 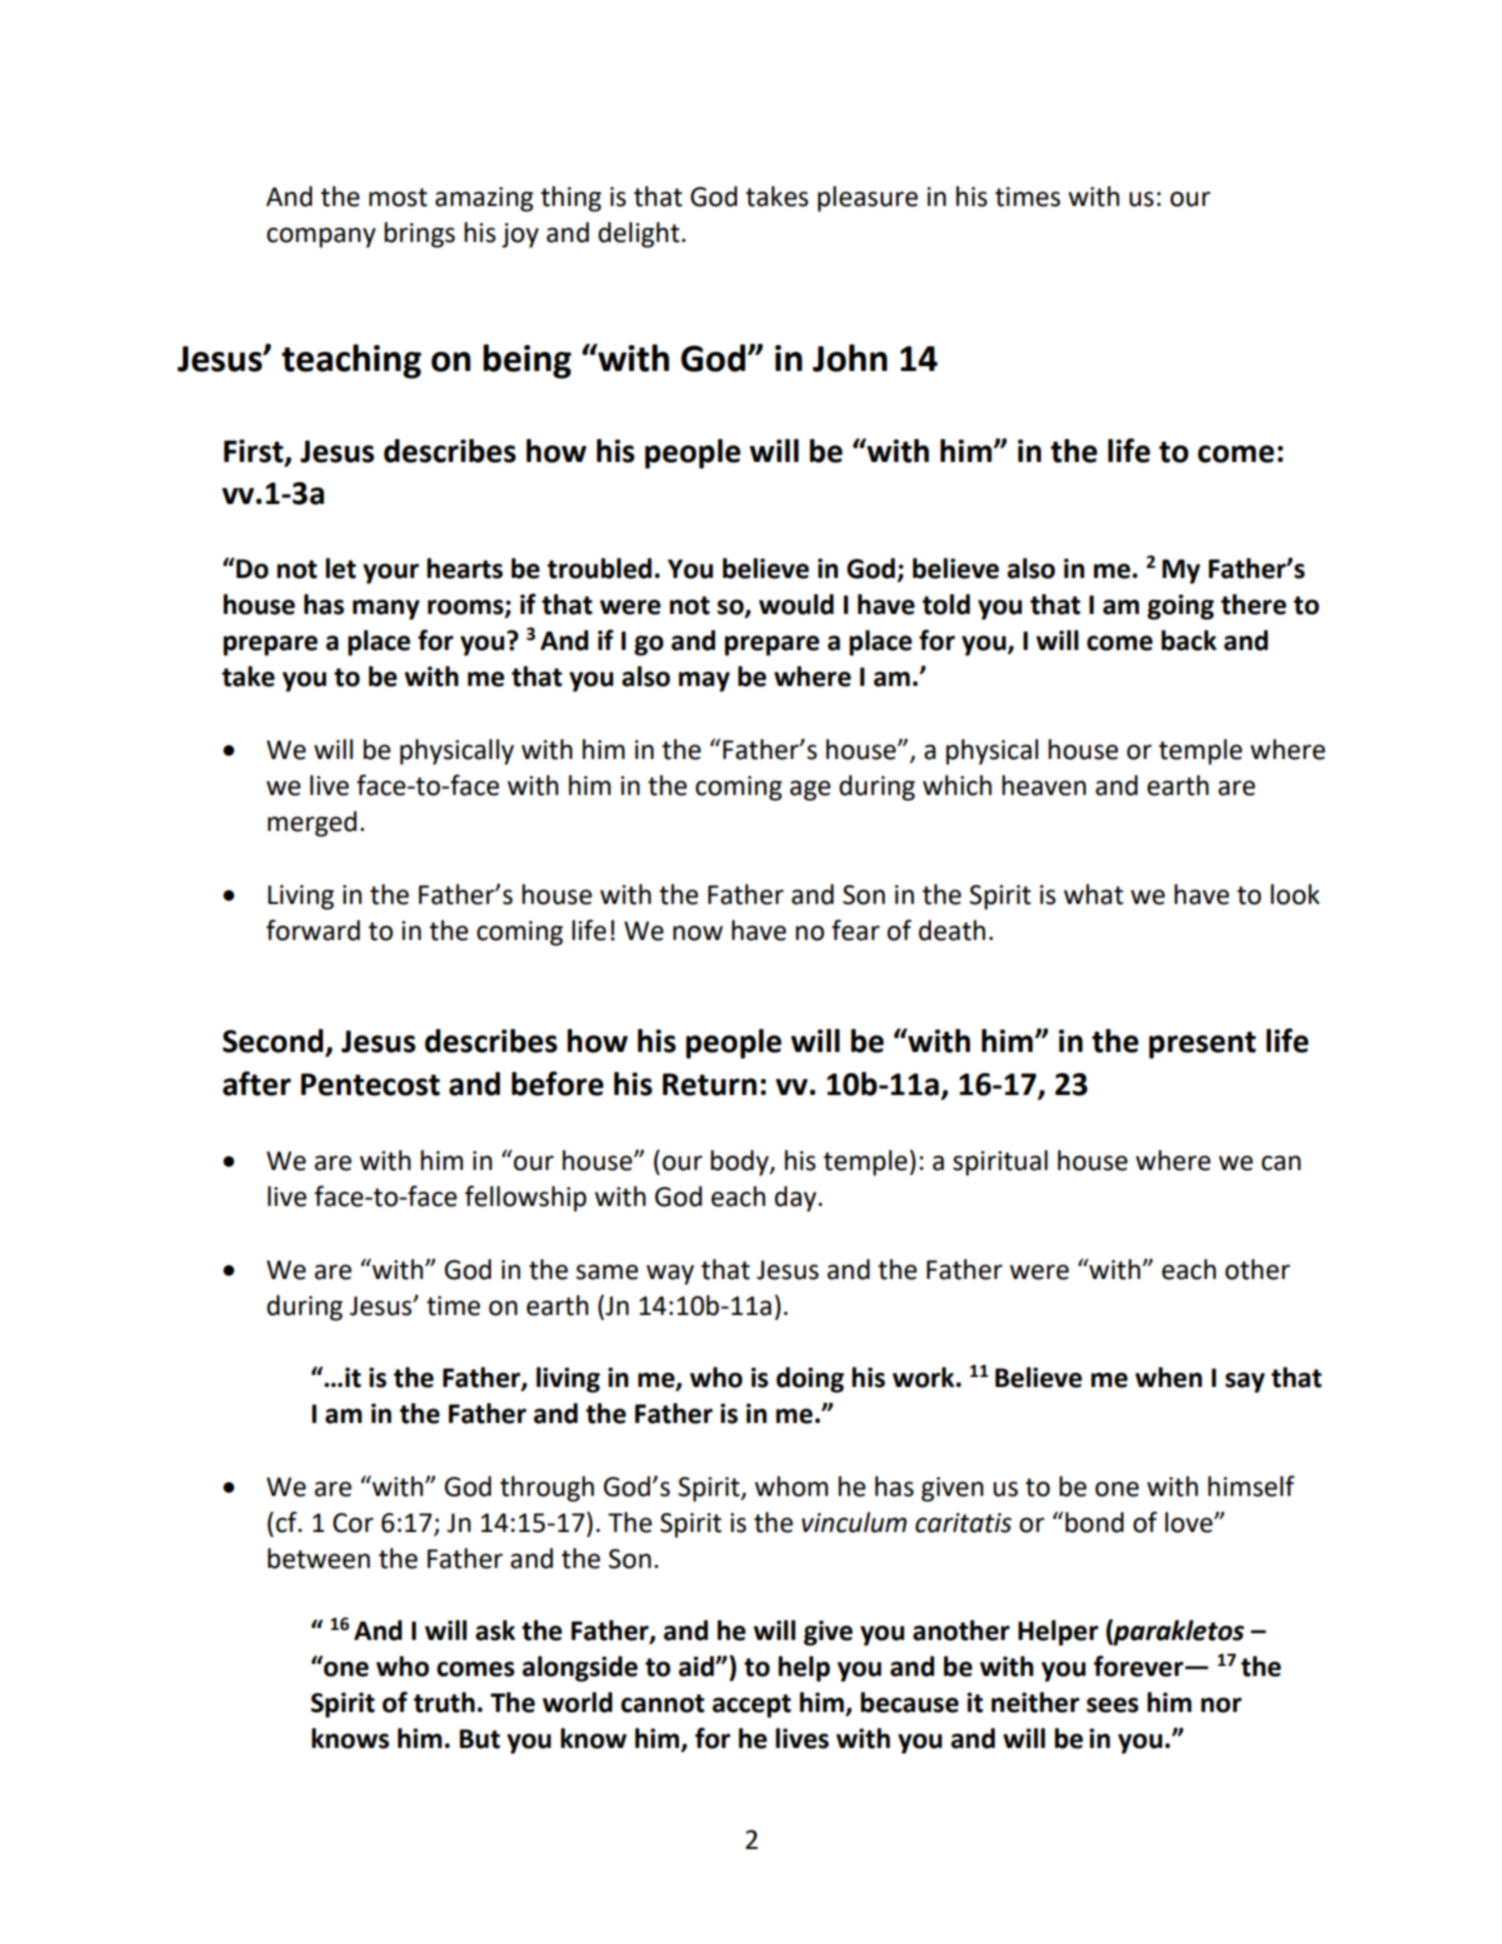 I want to click on John, so click(x=850, y=358).
